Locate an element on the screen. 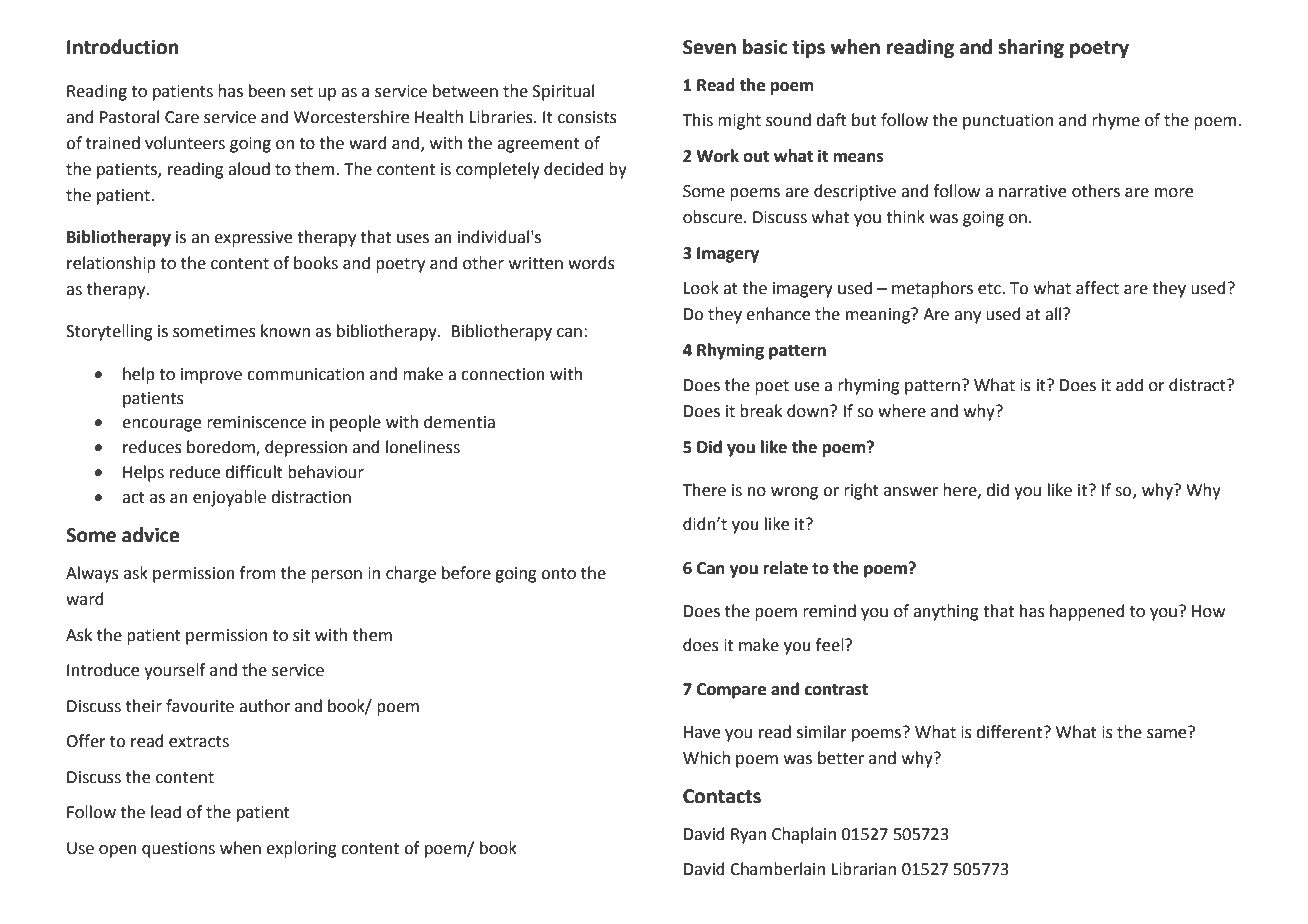 Image resolution: width=1308 pixels, height=924 pixels. happened is located at coordinates (1087, 612).
